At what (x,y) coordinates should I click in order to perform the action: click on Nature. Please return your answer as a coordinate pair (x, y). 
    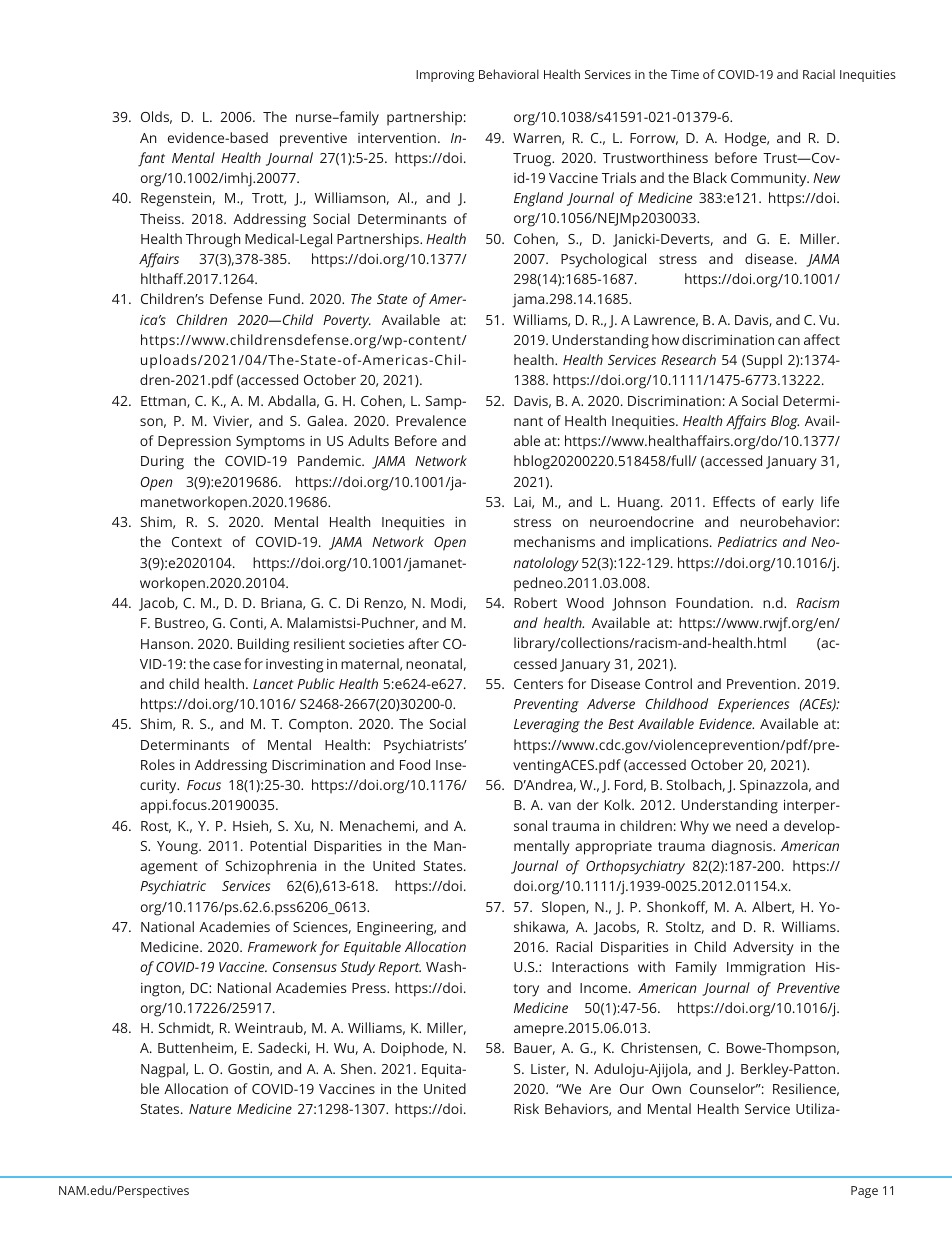
    Looking at the image, I should click on (210, 1109).
